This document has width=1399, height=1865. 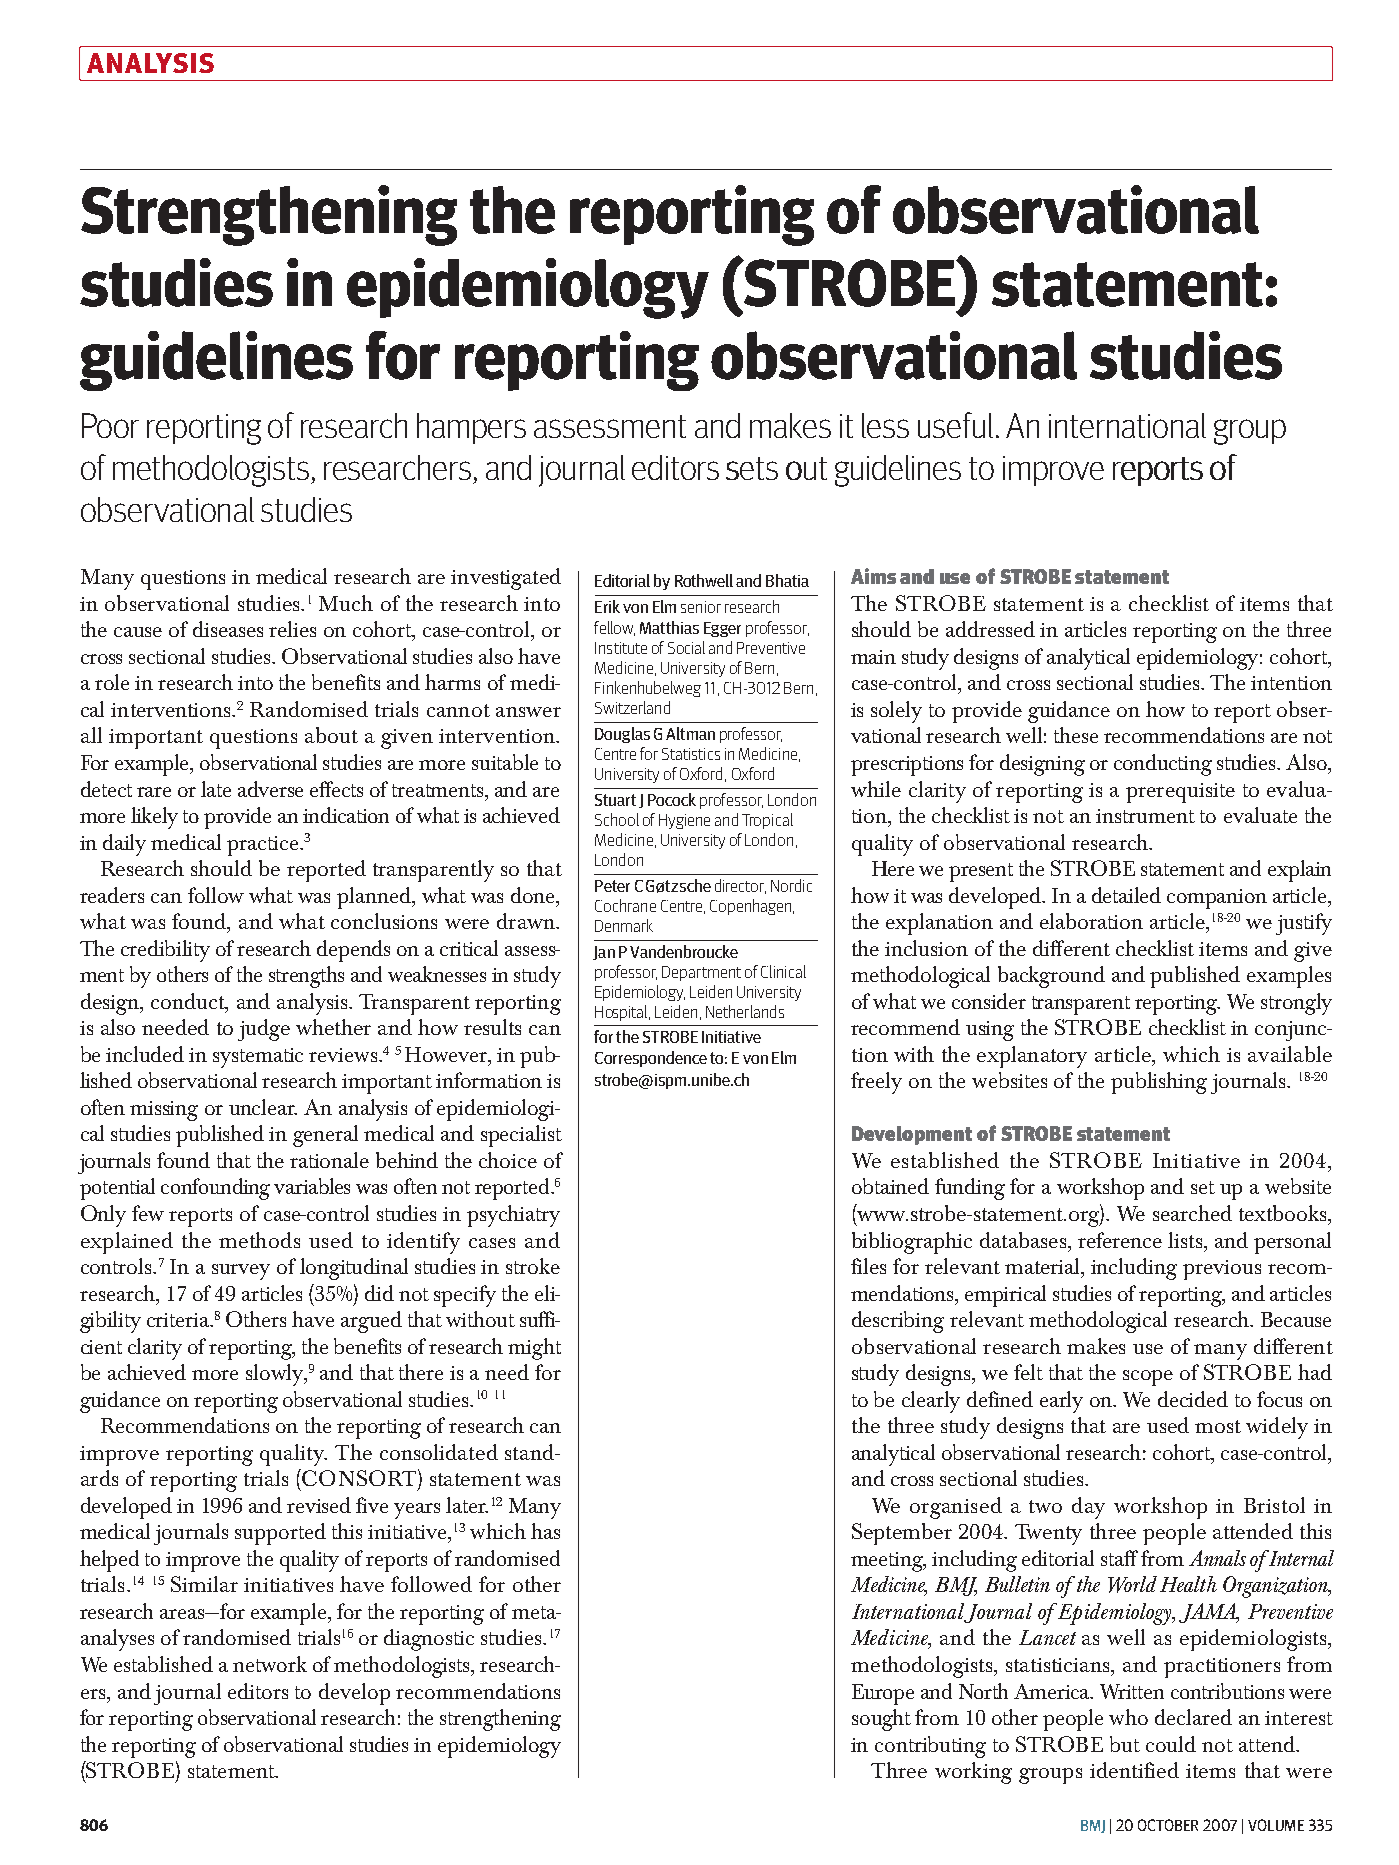 What do you see at coordinates (1148, 1378) in the document?
I see `scope` at bounding box center [1148, 1378].
